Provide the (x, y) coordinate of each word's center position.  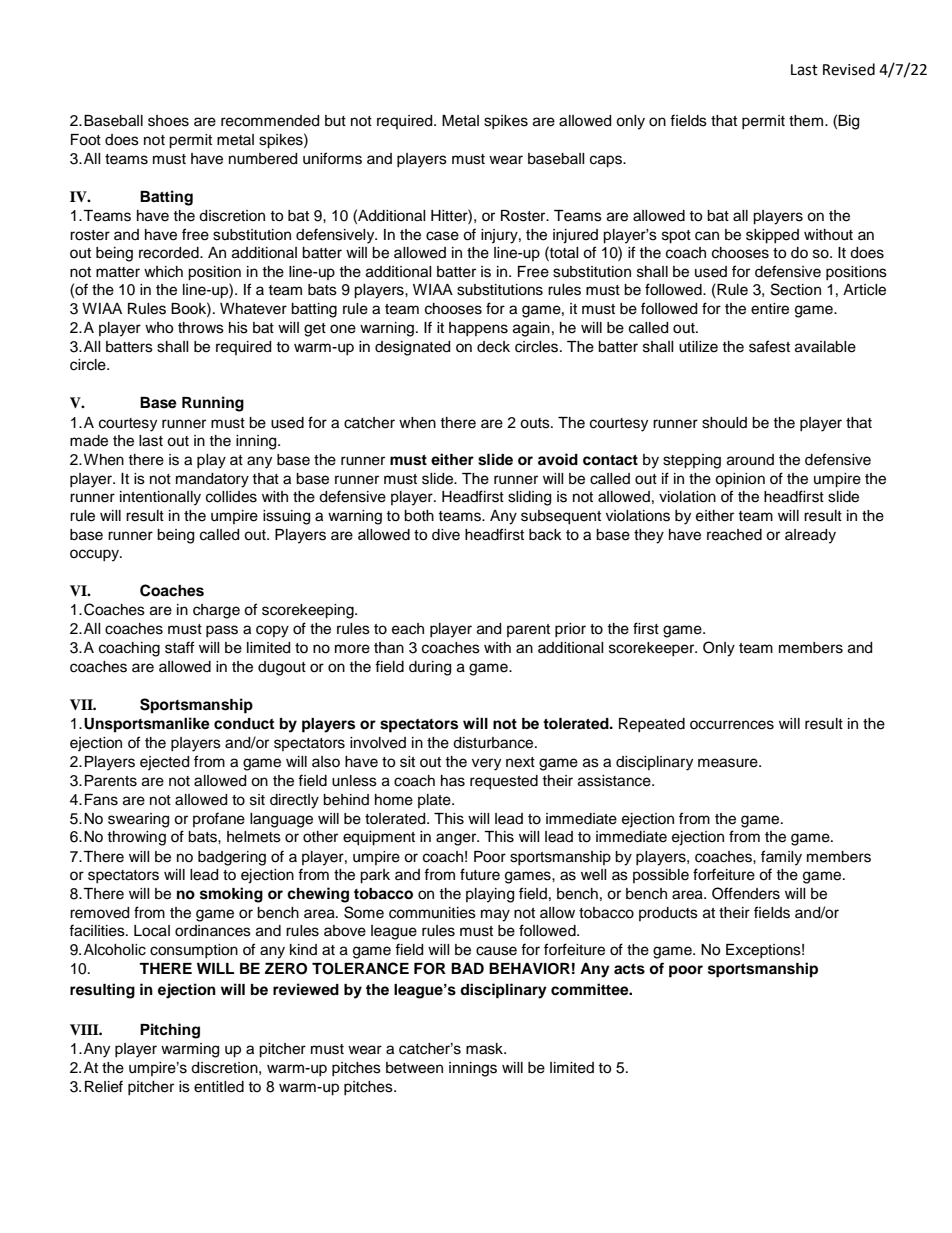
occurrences (732, 725)
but (335, 121)
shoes (168, 121)
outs (536, 423)
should (724, 423)
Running (213, 404)
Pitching (170, 1031)
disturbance (494, 743)
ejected (164, 763)
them (806, 121)
